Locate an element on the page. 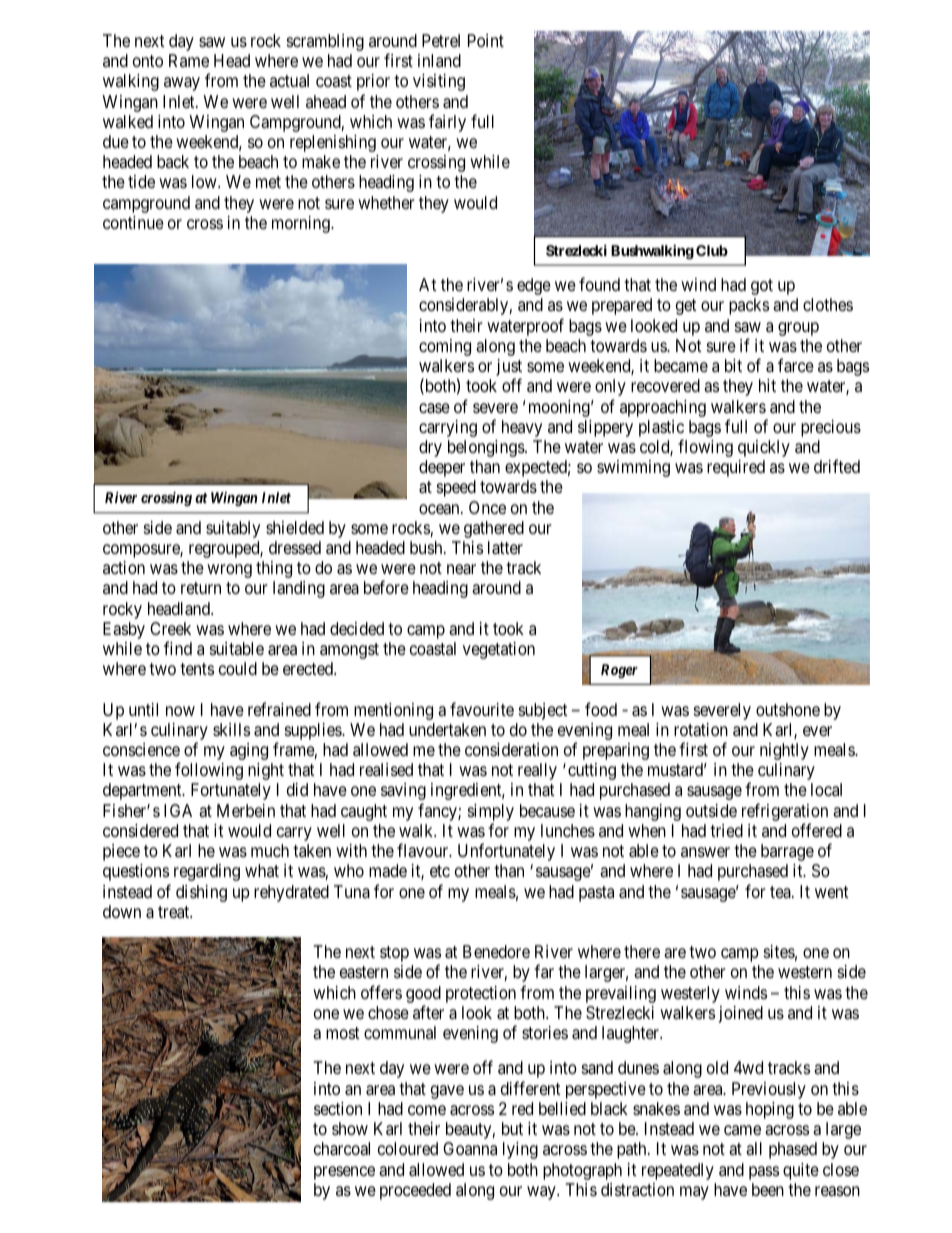 This page has height=1233, width=952. refrigeration is located at coordinates (785, 813).
